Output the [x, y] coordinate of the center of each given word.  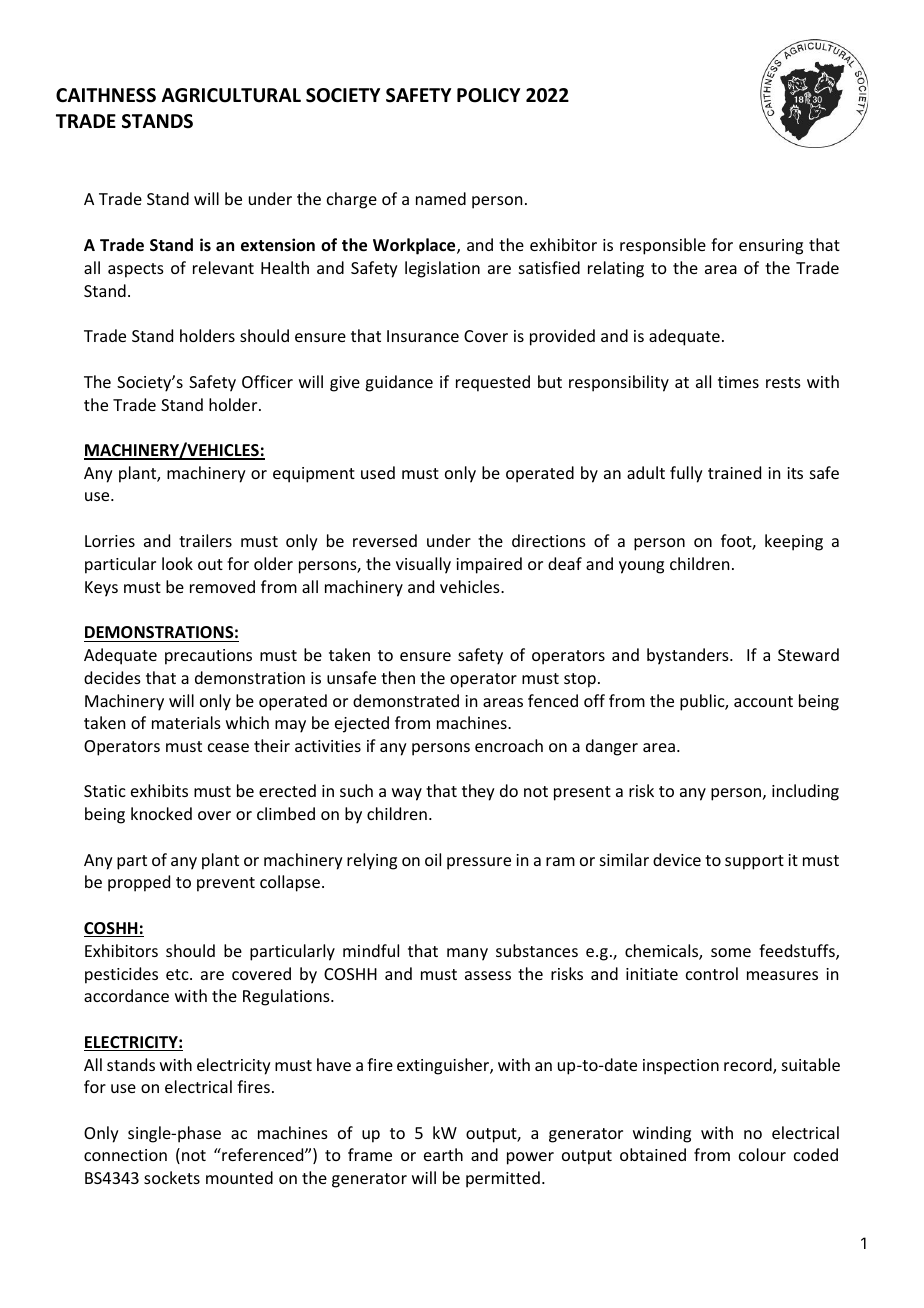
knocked [161, 813]
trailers [205, 540]
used [378, 472]
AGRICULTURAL [231, 95]
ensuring [771, 247]
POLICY [488, 95]
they [478, 792]
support [754, 862]
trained [734, 472]
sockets [172, 1177]
